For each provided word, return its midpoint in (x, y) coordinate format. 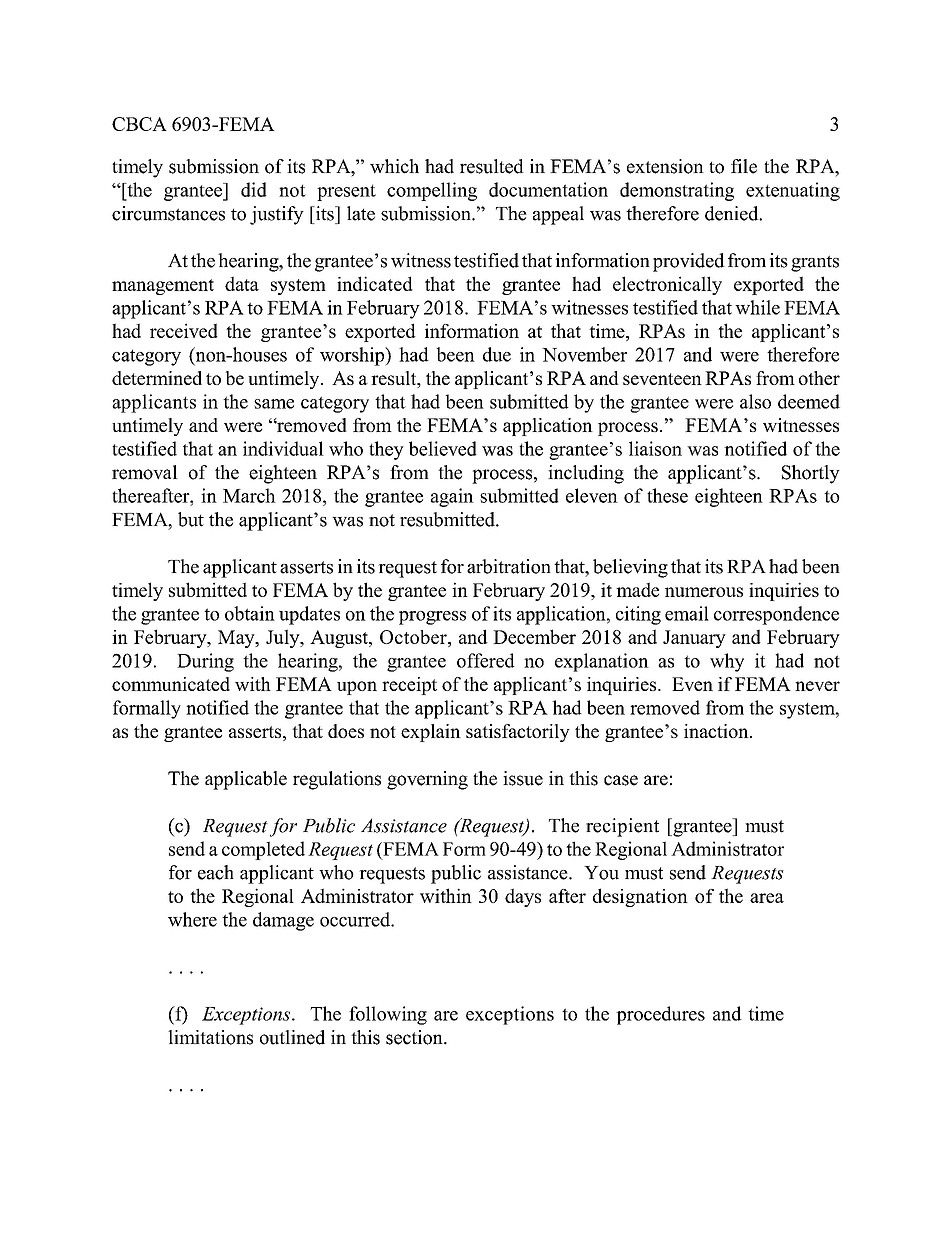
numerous (704, 592)
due (497, 354)
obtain (250, 613)
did (254, 189)
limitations (210, 1037)
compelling (432, 191)
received (184, 330)
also (755, 401)
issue (523, 778)
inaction (717, 731)
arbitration (509, 566)
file (744, 166)
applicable (246, 780)
